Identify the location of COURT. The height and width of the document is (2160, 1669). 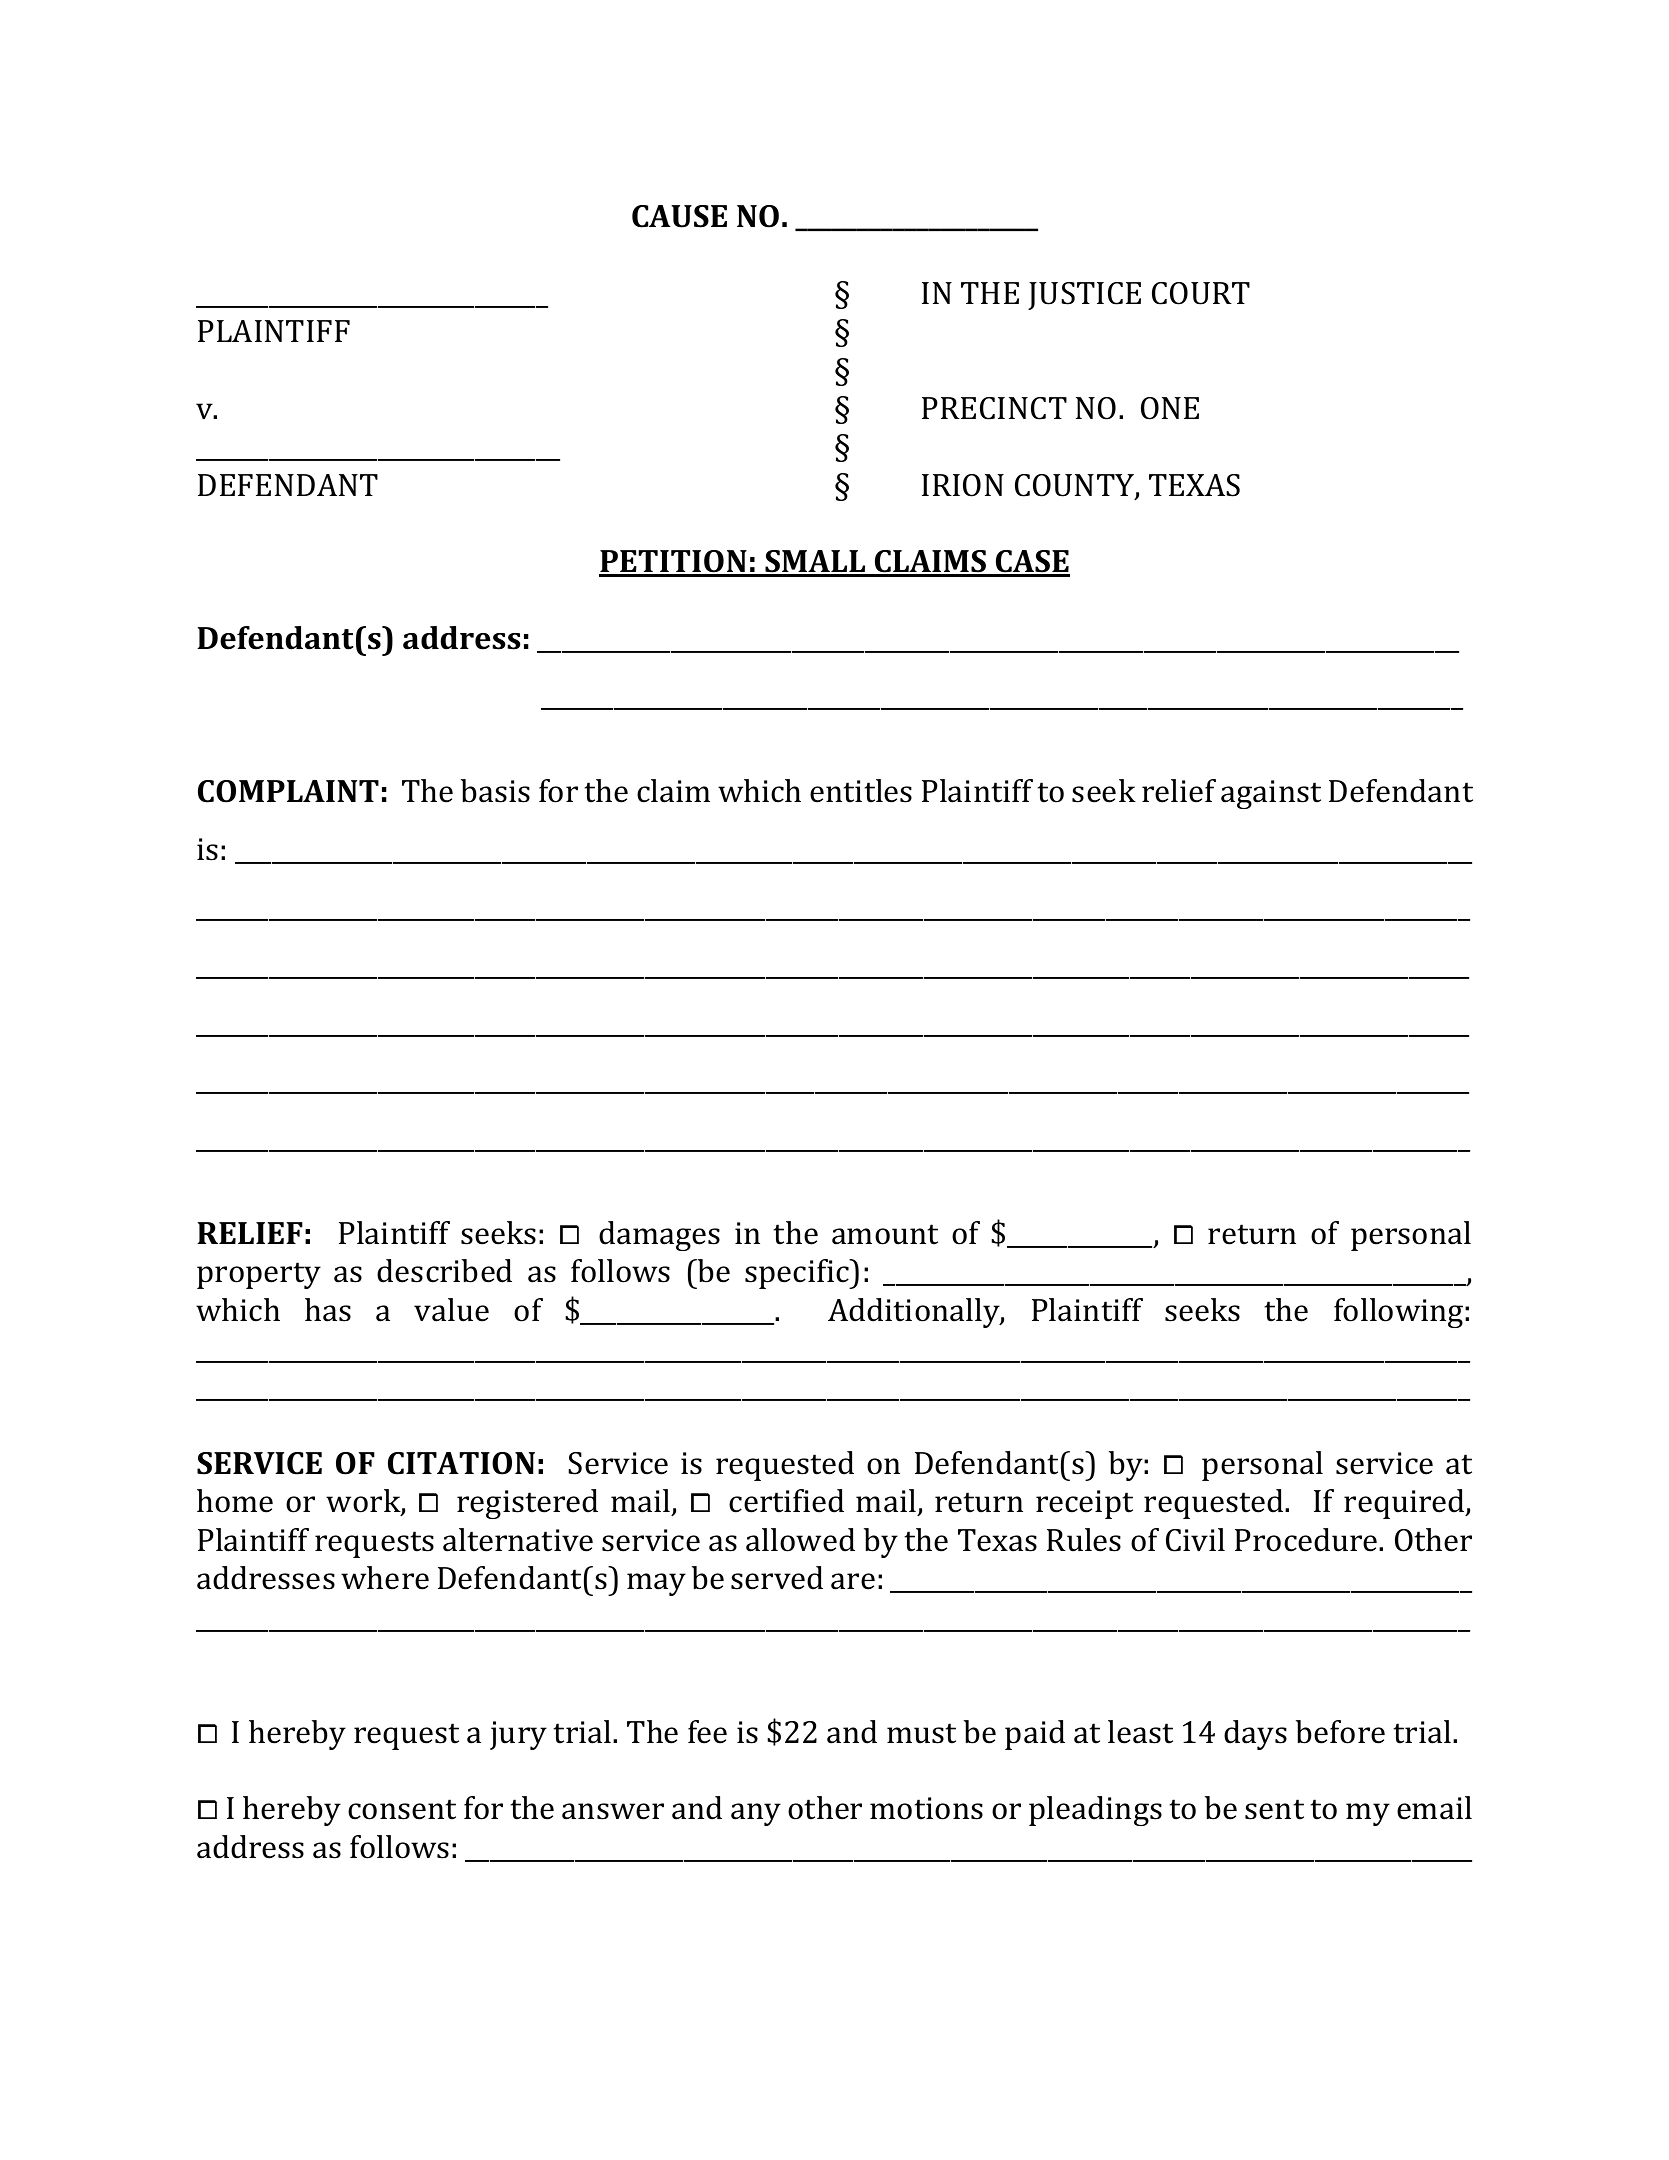
(1201, 293).
